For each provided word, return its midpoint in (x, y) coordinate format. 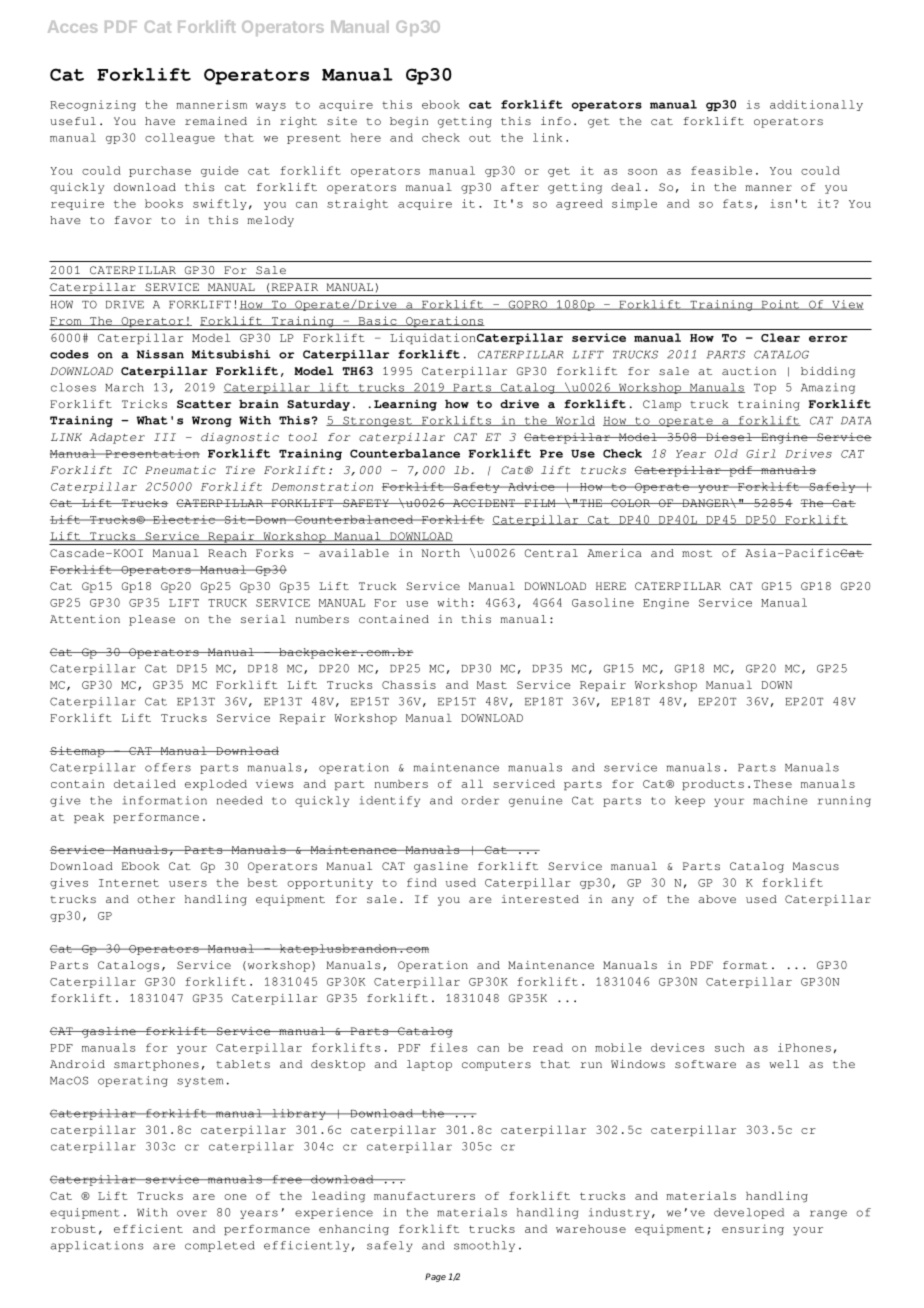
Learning (405, 405)
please (152, 620)
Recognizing (93, 105)
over (192, 1213)
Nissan (160, 354)
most (697, 553)
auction (749, 371)
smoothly (484, 1246)
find (422, 882)
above (717, 899)
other (156, 899)
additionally (816, 105)
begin (409, 122)
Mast (492, 685)
